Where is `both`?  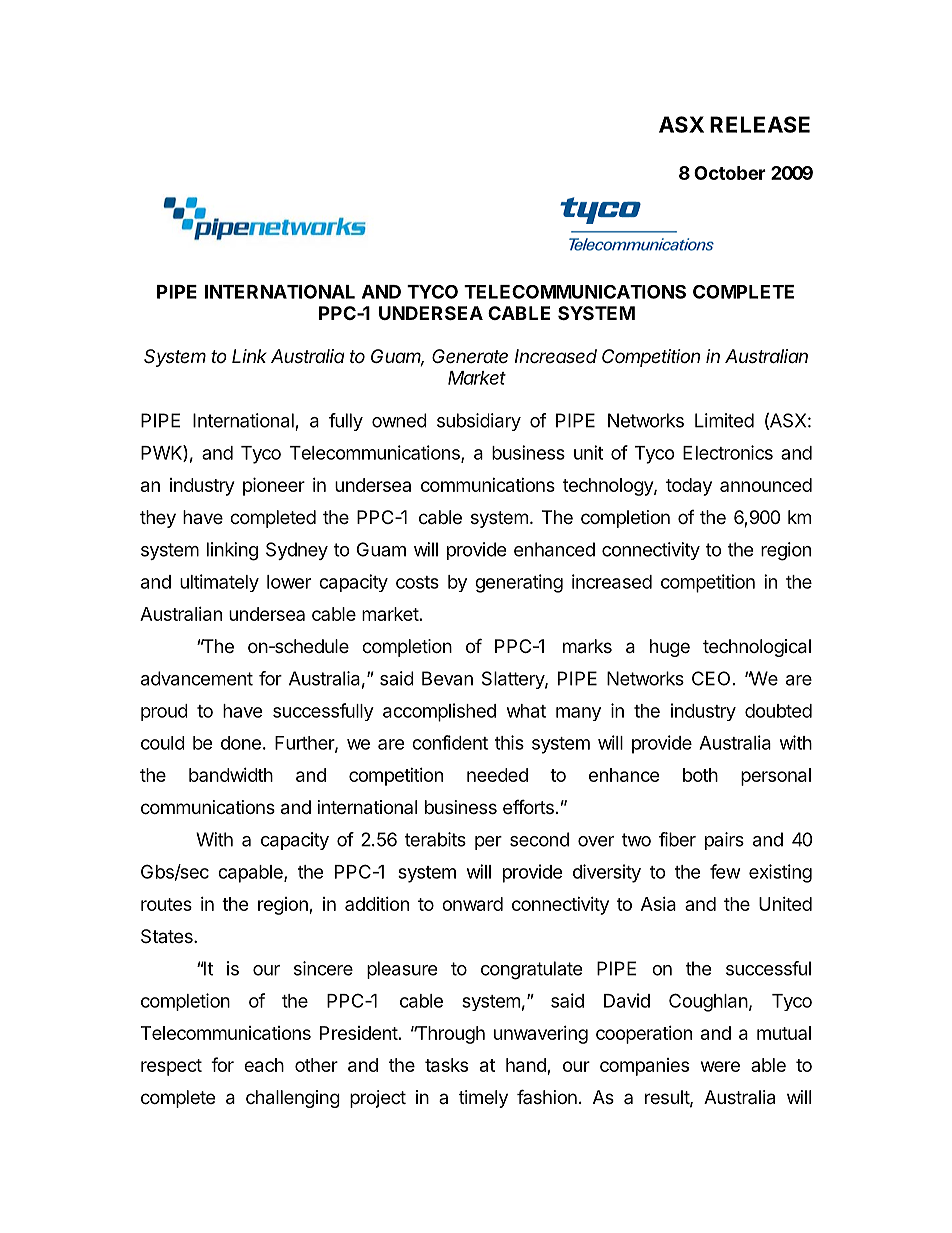
both is located at coordinates (700, 775).
